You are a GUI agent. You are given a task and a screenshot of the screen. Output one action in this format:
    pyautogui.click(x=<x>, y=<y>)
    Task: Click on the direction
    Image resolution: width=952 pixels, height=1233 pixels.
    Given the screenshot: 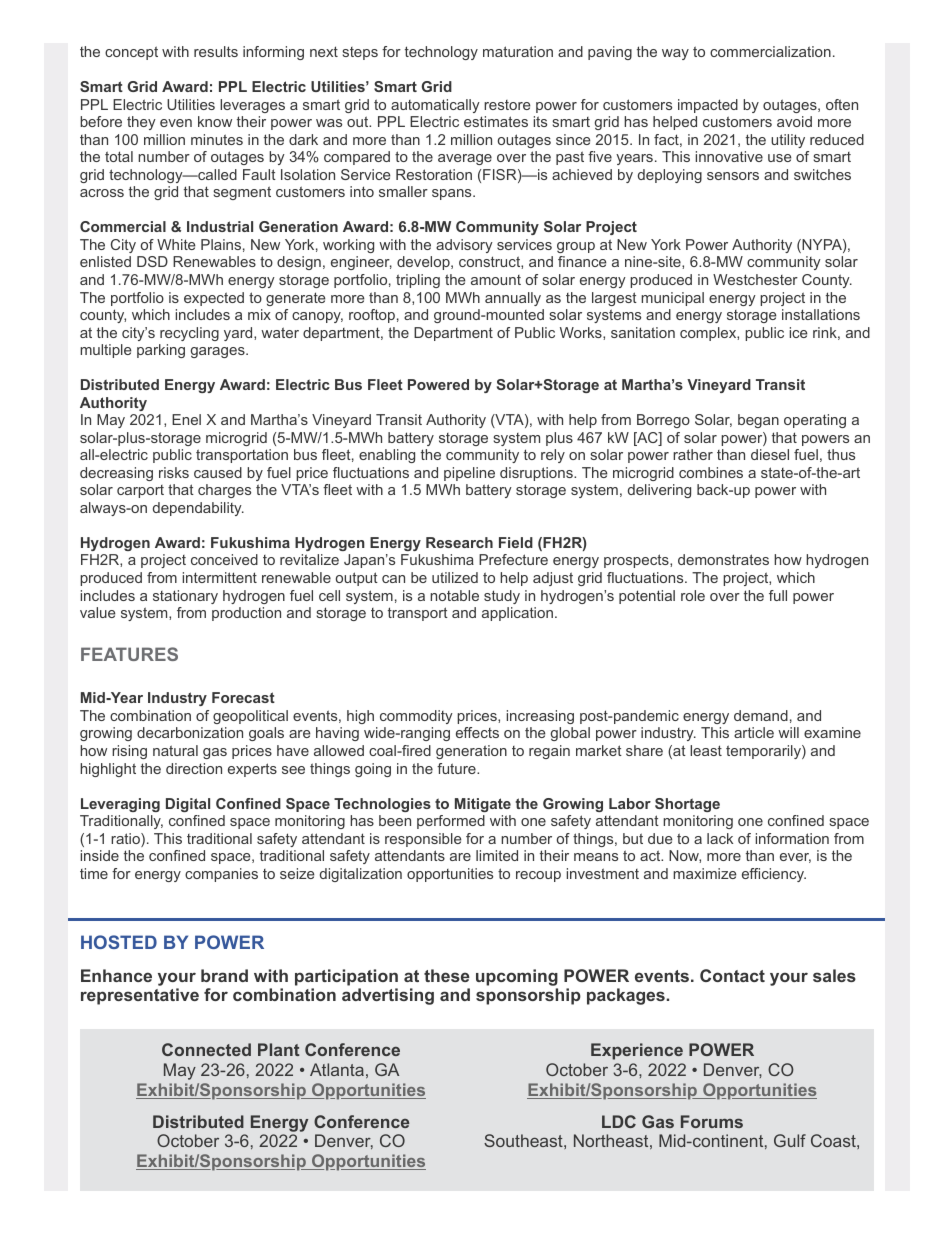 What is the action you would take?
    pyautogui.click(x=194, y=768)
